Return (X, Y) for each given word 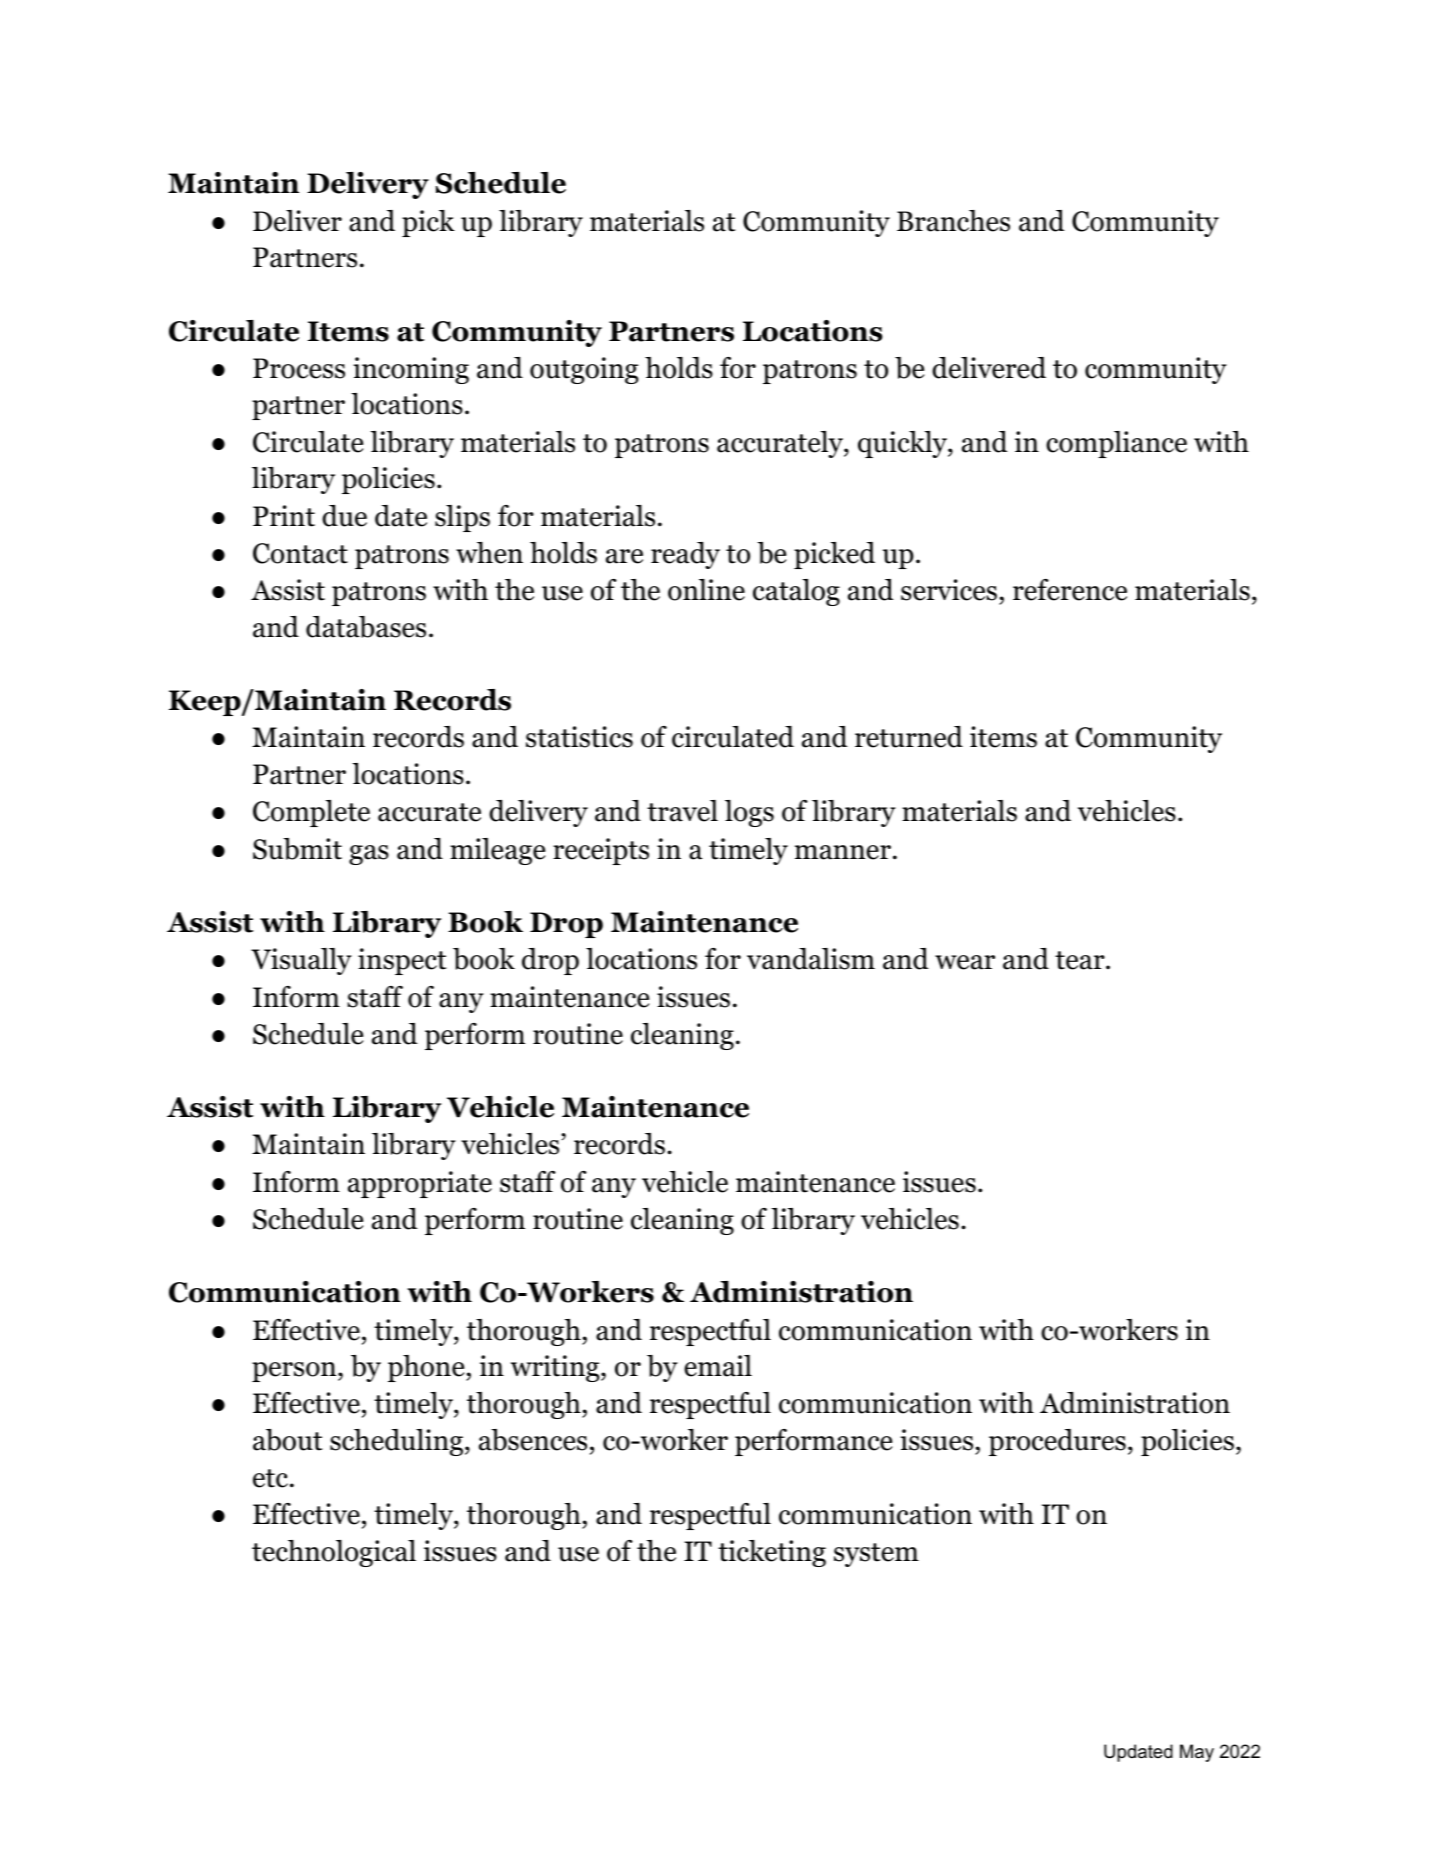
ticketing (772, 1553)
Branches (953, 221)
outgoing (584, 370)
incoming (411, 370)
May (1197, 1753)
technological (334, 1553)
